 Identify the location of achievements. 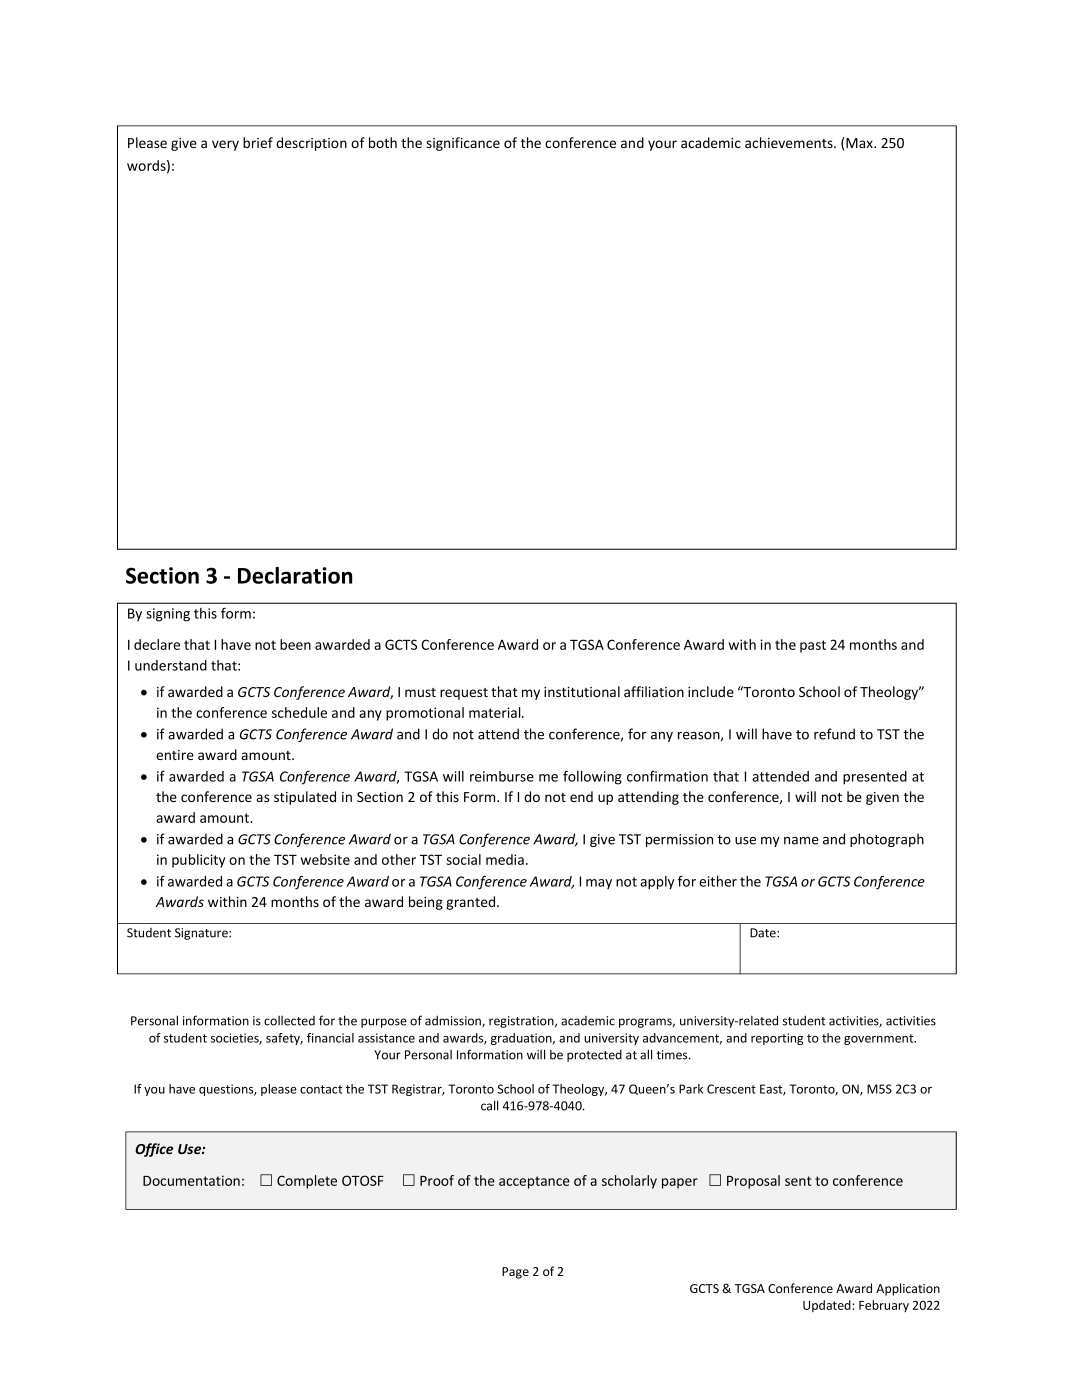
(790, 142).
